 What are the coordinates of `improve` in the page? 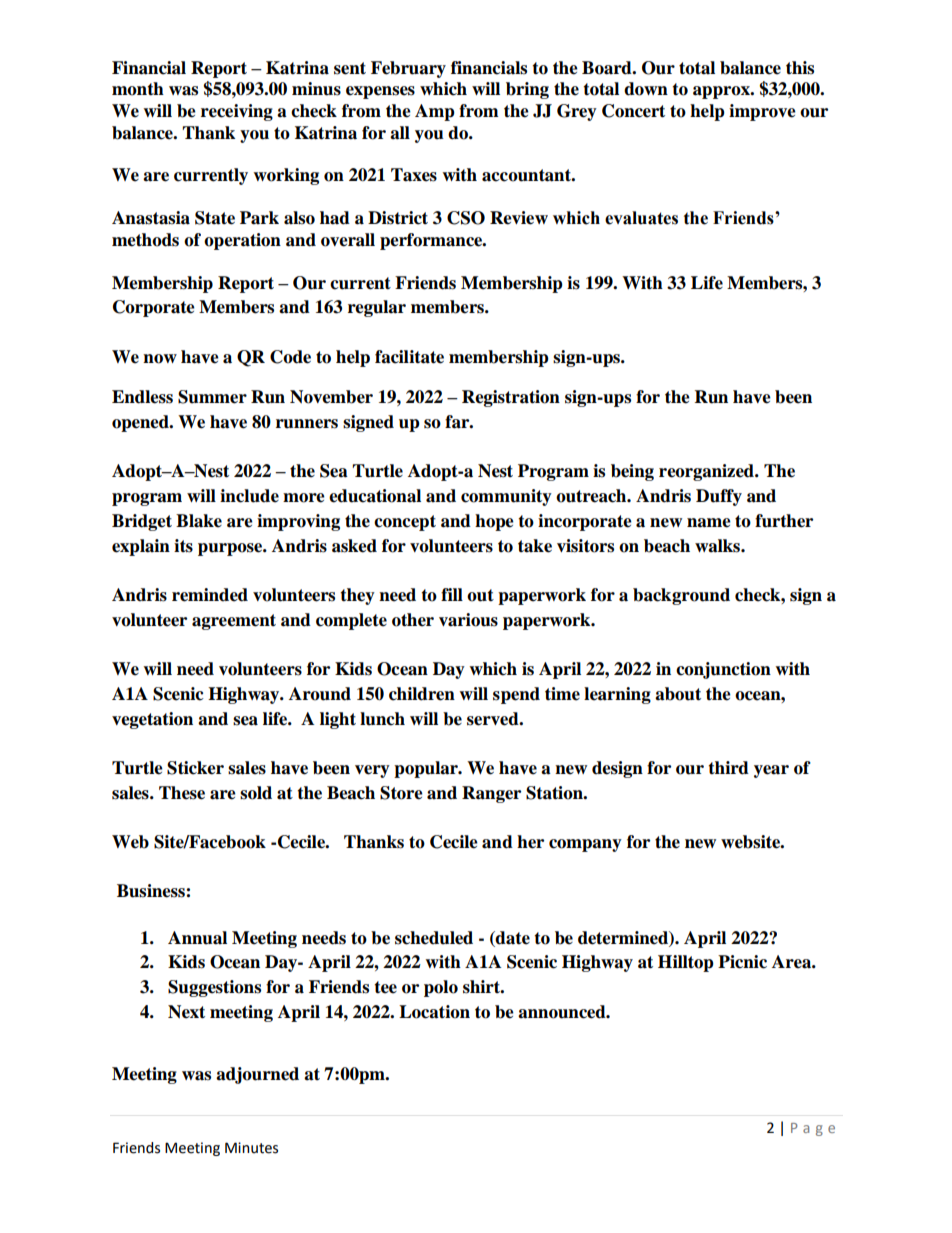 It's located at (762, 112).
